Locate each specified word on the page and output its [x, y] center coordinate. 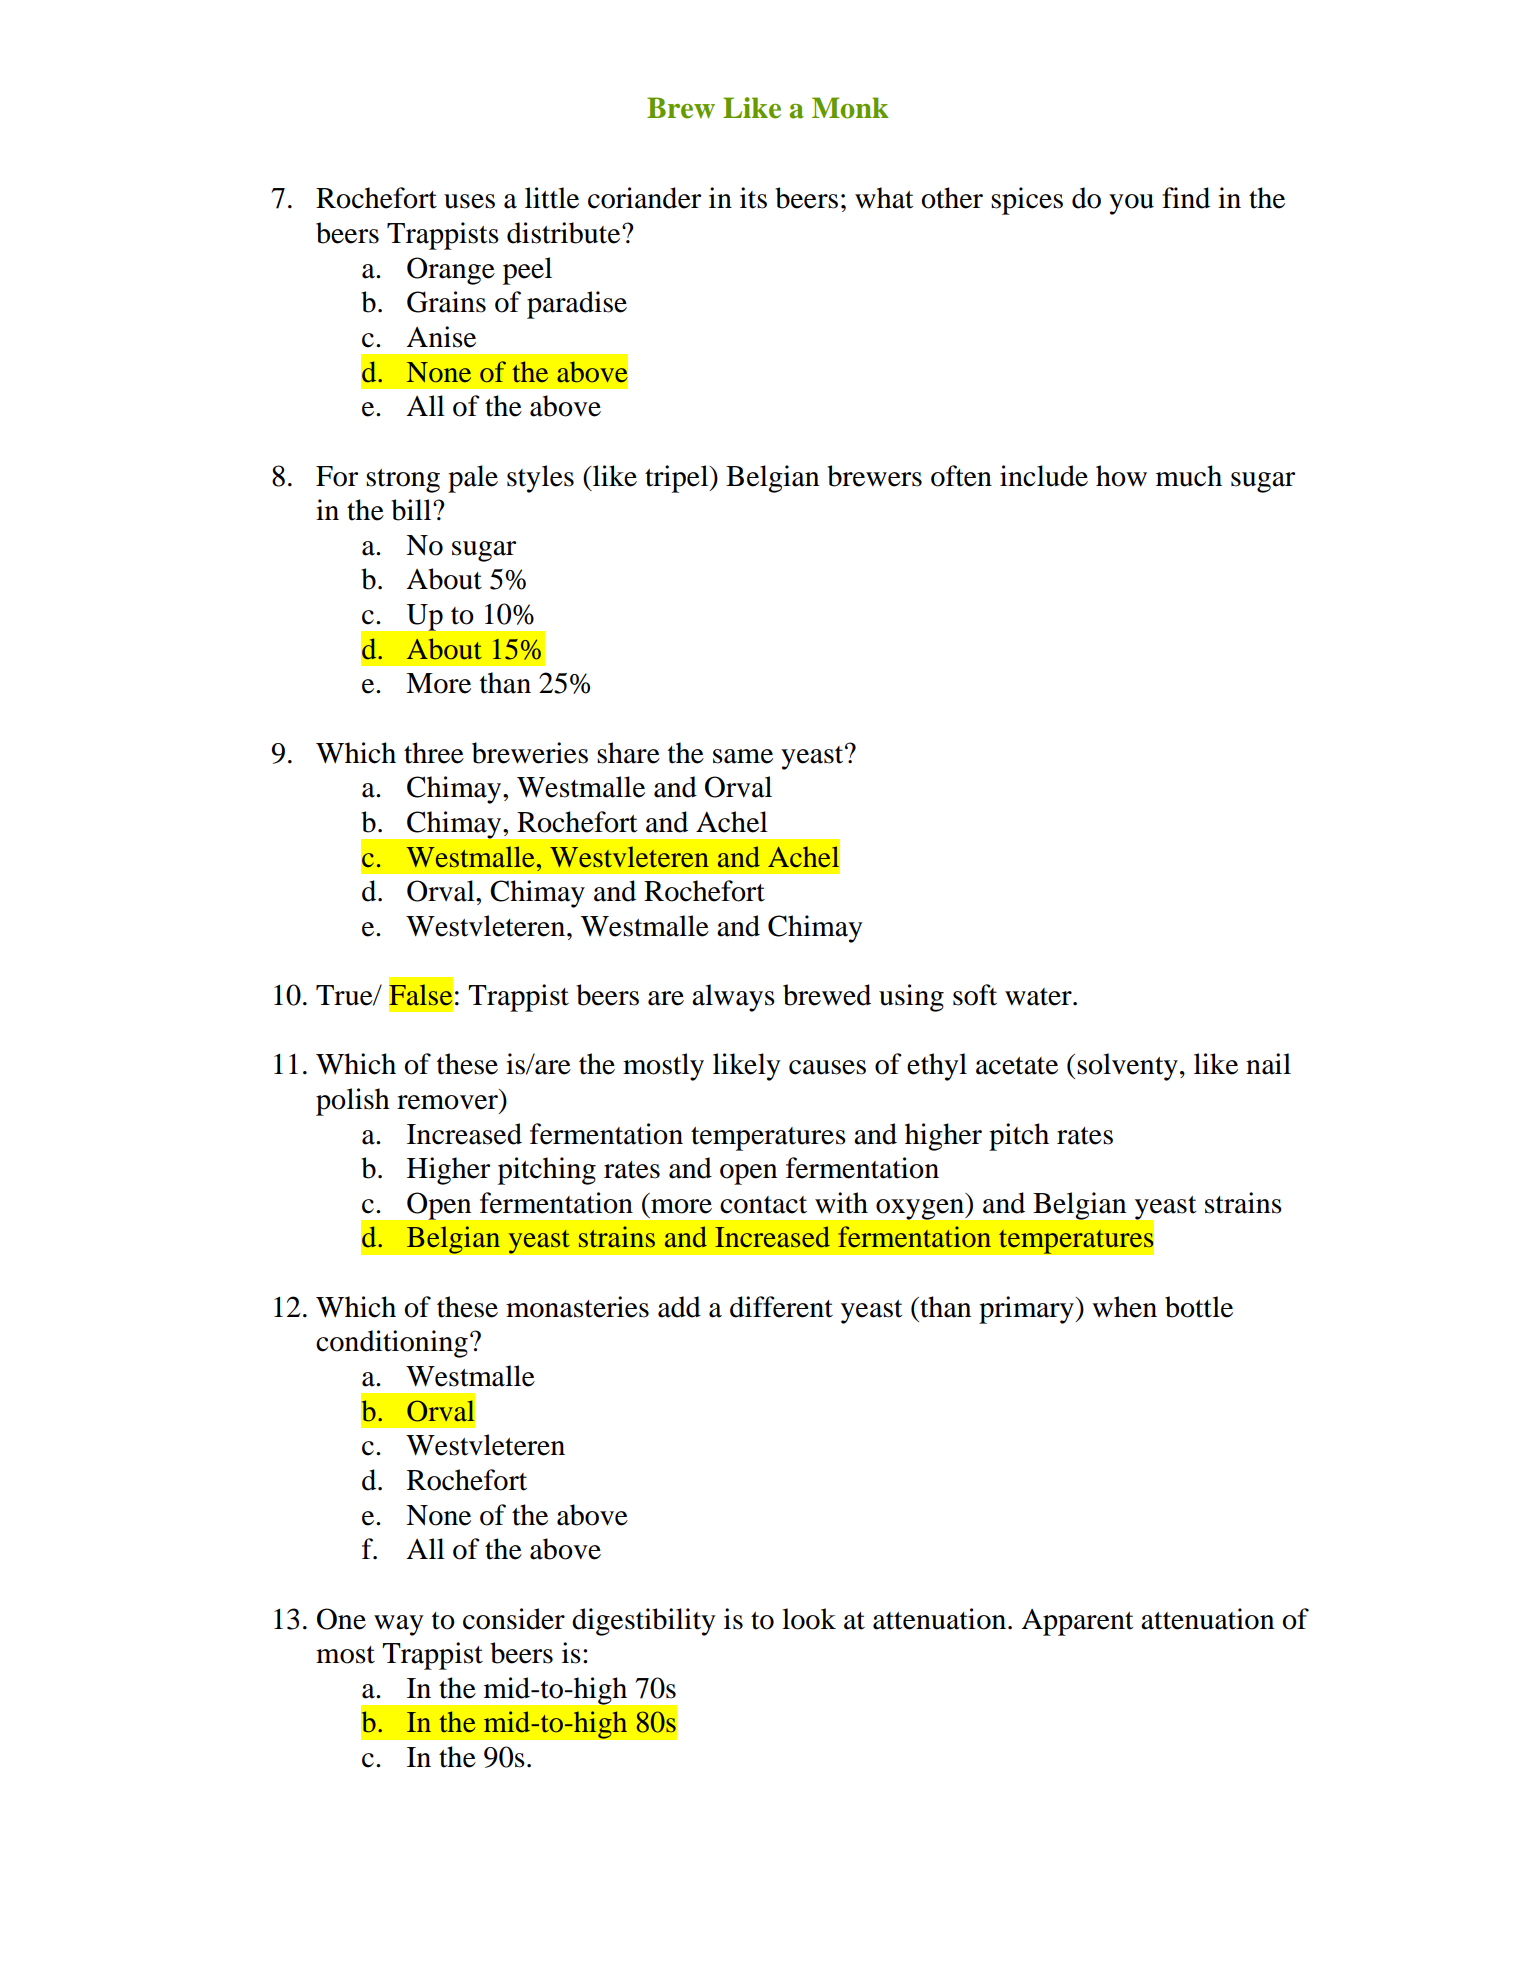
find [1186, 198]
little [552, 198]
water [1039, 997]
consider [514, 1619]
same [743, 756]
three [434, 753]
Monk [850, 108]
